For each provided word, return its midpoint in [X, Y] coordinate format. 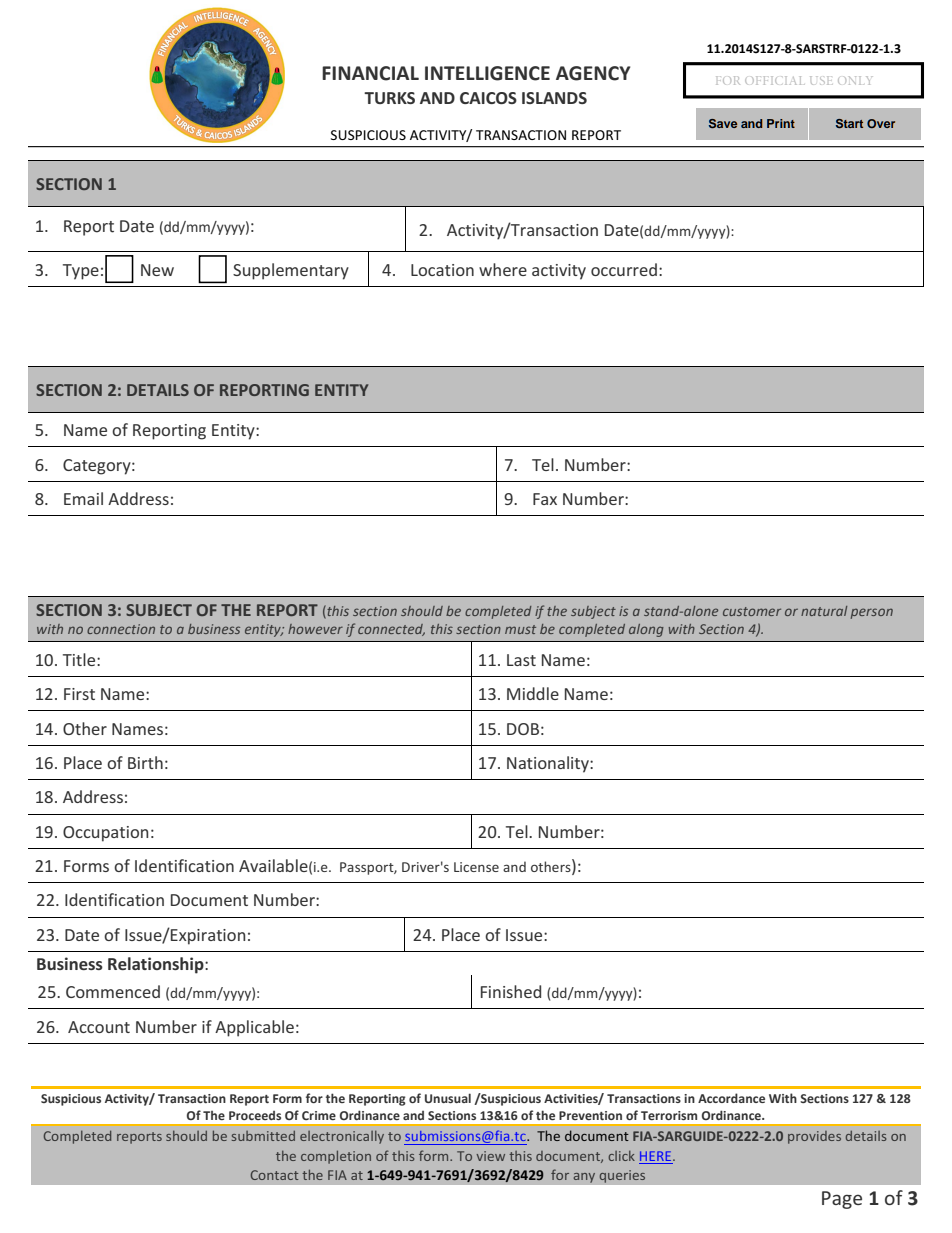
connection [121, 629]
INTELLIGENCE [487, 73]
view [490, 1156]
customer [752, 611]
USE [819, 80]
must [520, 629]
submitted [263, 1136]
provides [814, 1137]
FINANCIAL [370, 73]
